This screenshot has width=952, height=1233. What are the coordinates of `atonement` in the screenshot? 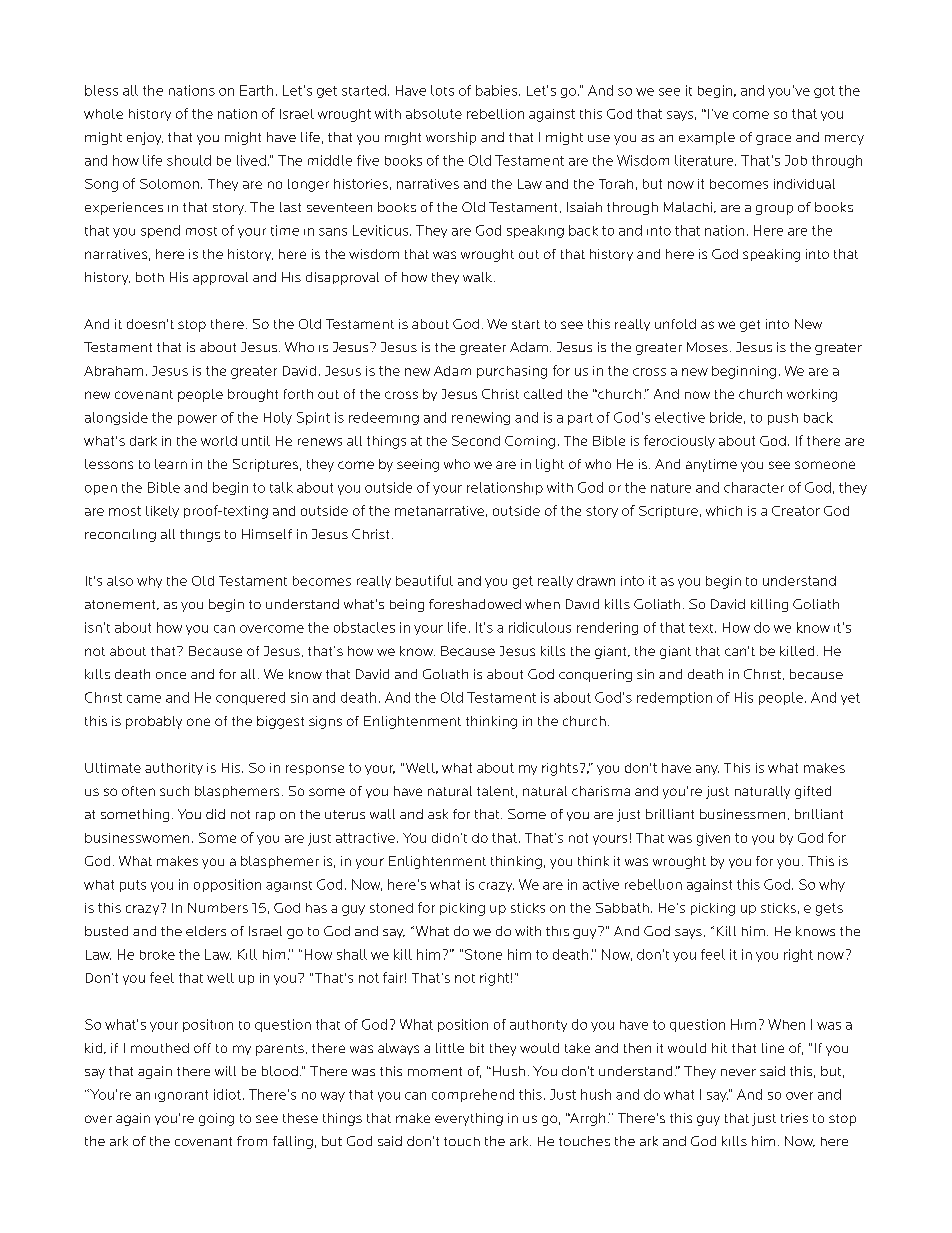 It's located at (121, 605).
